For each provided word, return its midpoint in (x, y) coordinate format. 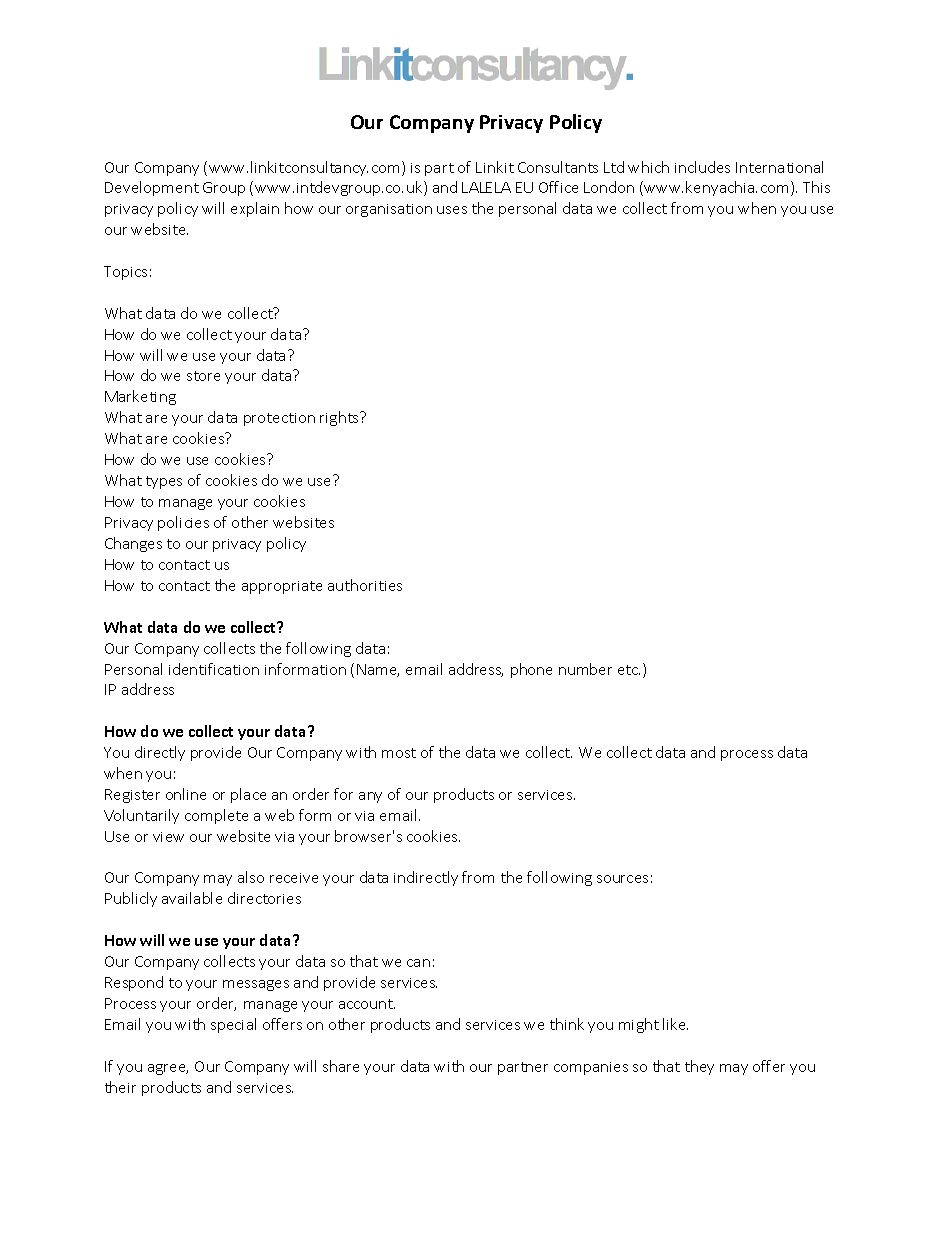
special (233, 1025)
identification (214, 669)
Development (152, 188)
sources (622, 879)
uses (452, 210)
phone (531, 670)
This (816, 187)
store (203, 376)
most (399, 753)
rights (340, 418)
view (168, 837)
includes (702, 167)
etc (629, 670)
